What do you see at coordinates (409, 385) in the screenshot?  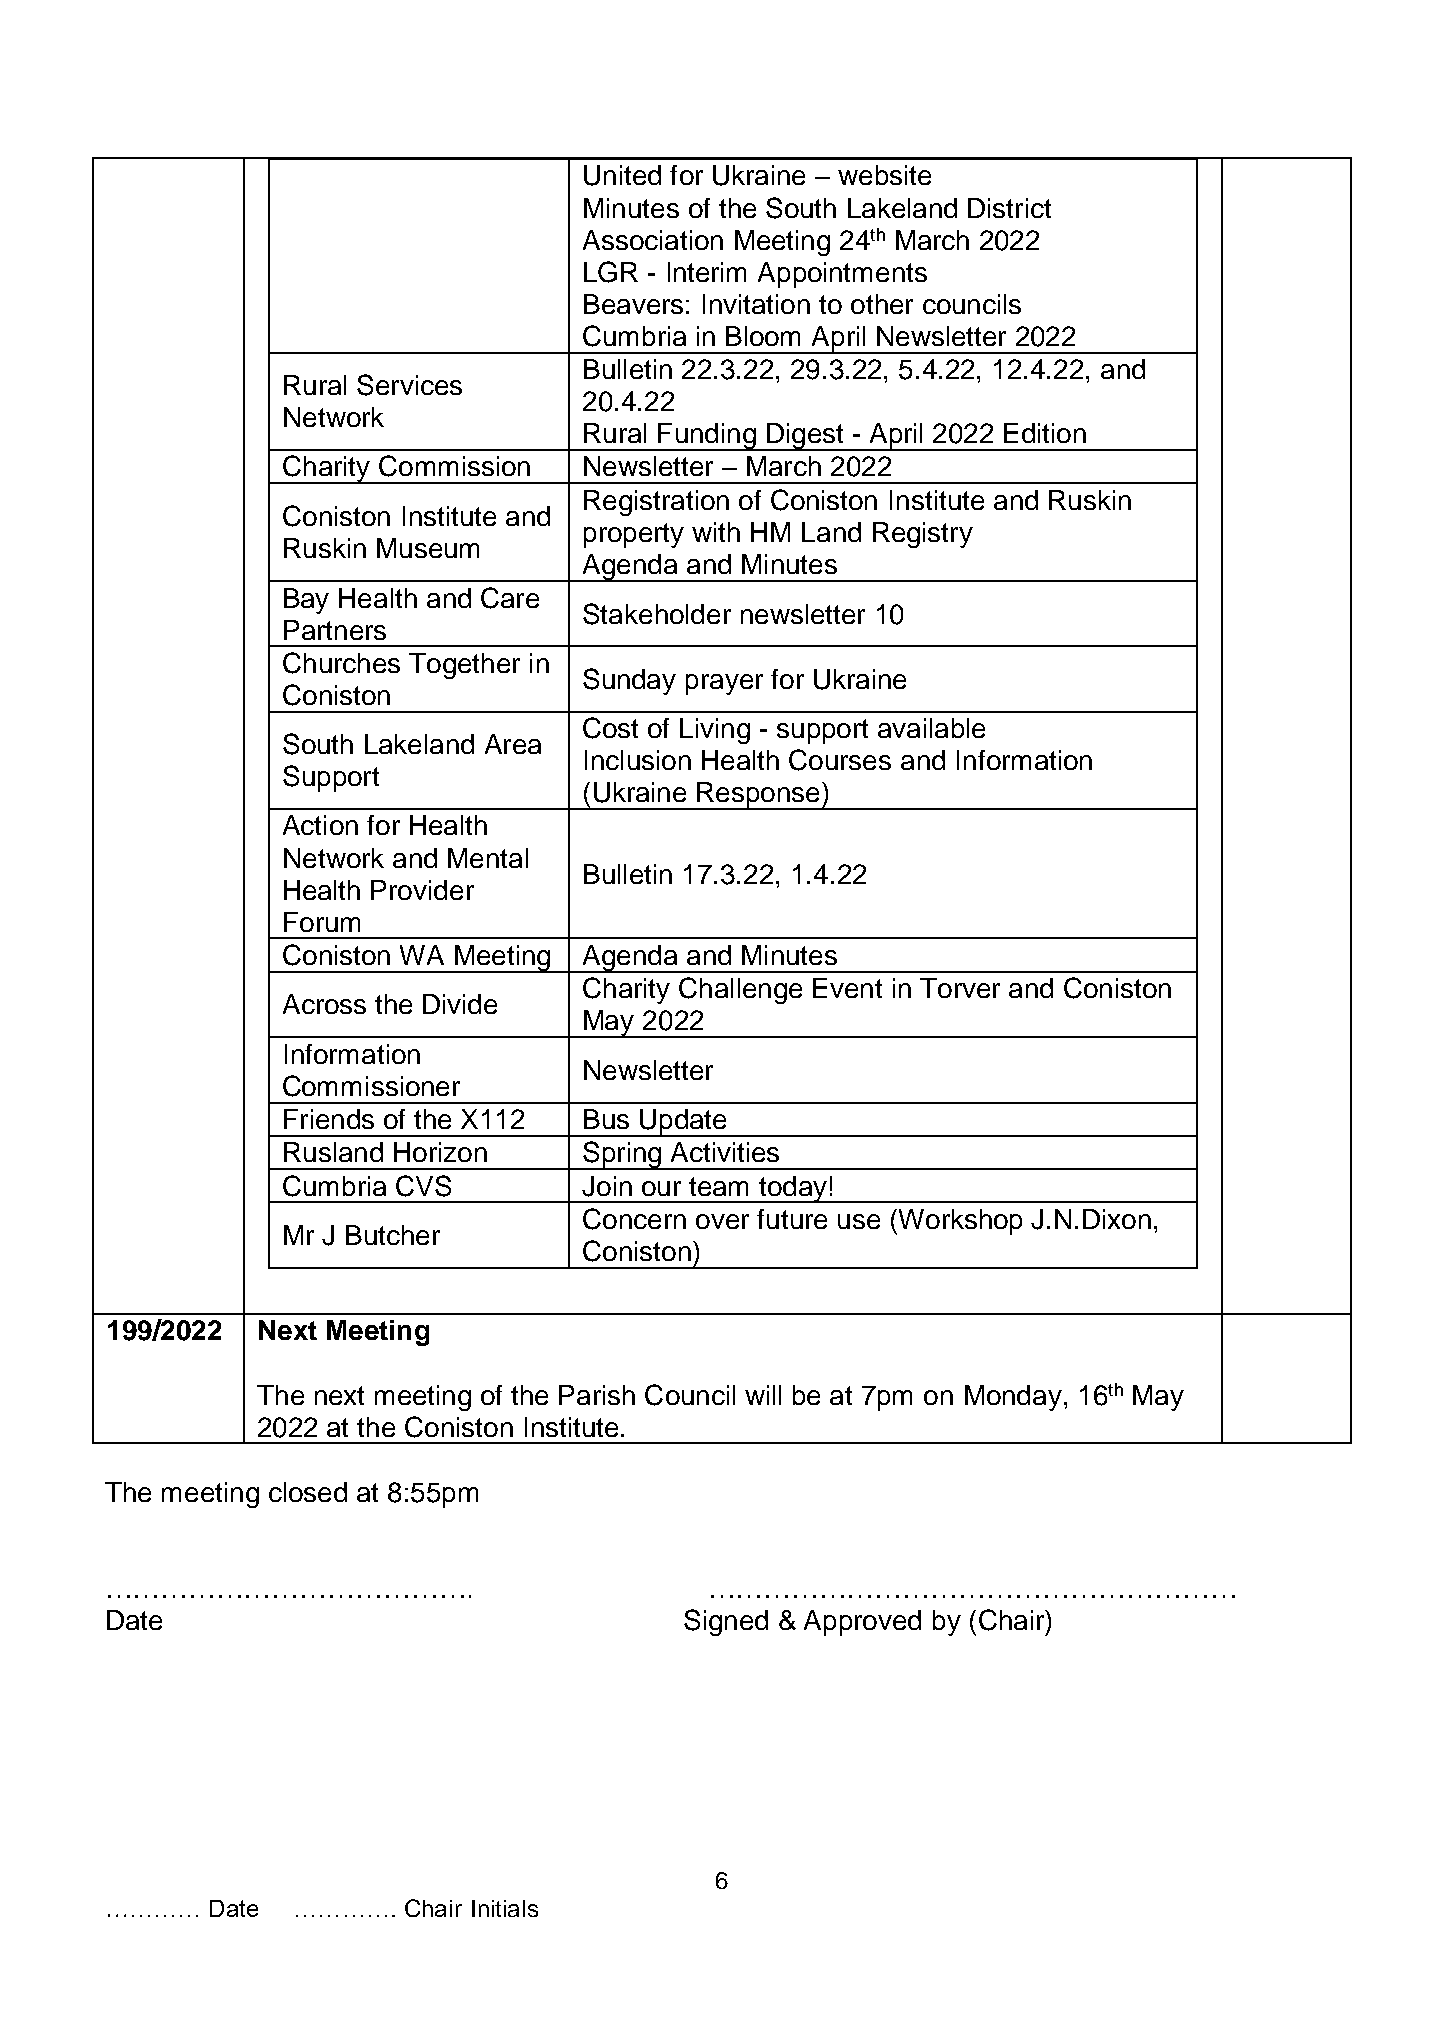 I see `Services` at bounding box center [409, 385].
